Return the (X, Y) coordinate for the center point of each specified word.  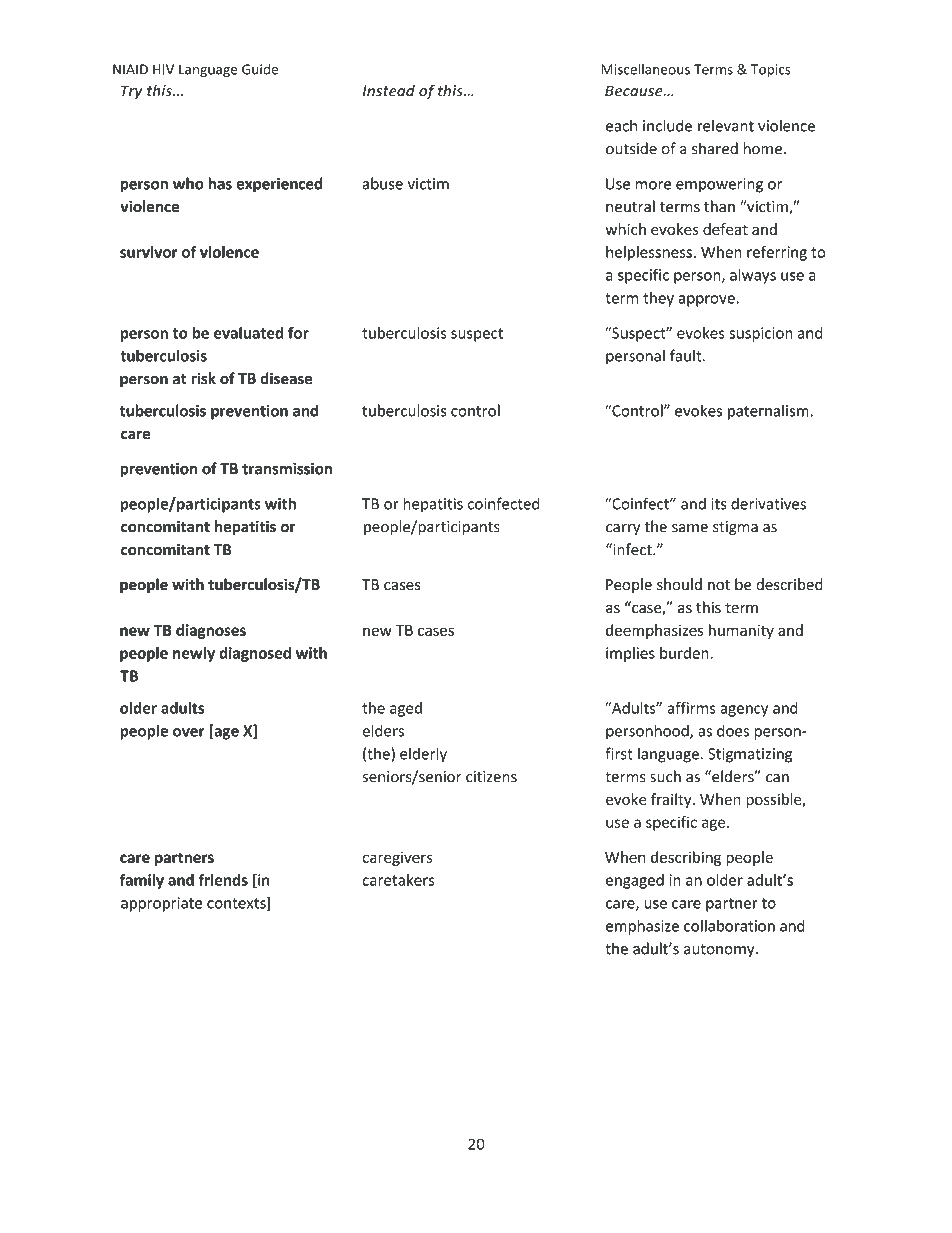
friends (223, 880)
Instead (388, 90)
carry (623, 529)
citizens (491, 777)
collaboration (729, 925)
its (719, 504)
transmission (287, 469)
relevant (726, 125)
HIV (163, 69)
